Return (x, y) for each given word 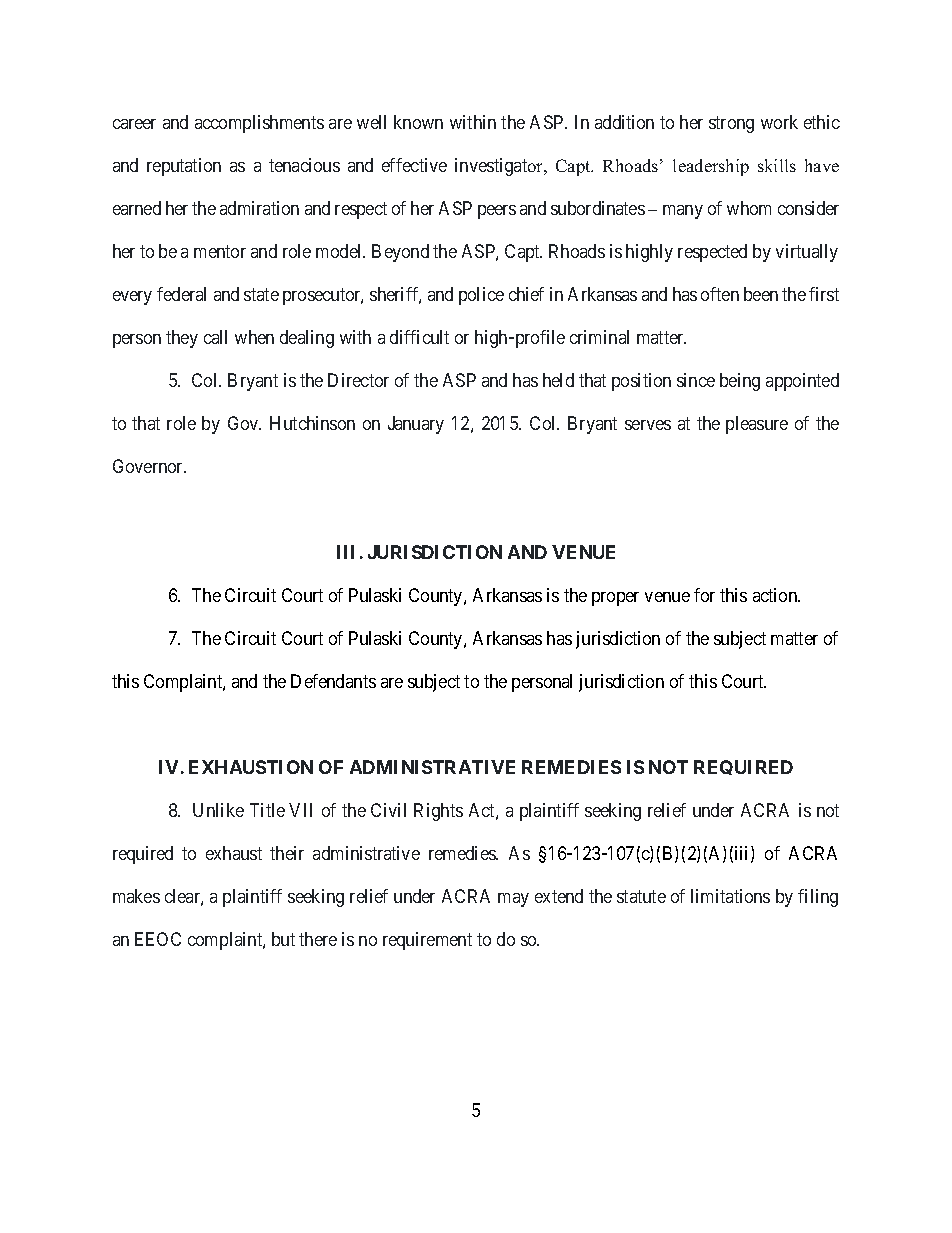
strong (731, 124)
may (513, 900)
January (416, 425)
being (740, 382)
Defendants (333, 681)
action (776, 595)
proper (615, 599)
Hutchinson (312, 423)
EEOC (158, 939)
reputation (184, 167)
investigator (500, 167)
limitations (730, 896)
